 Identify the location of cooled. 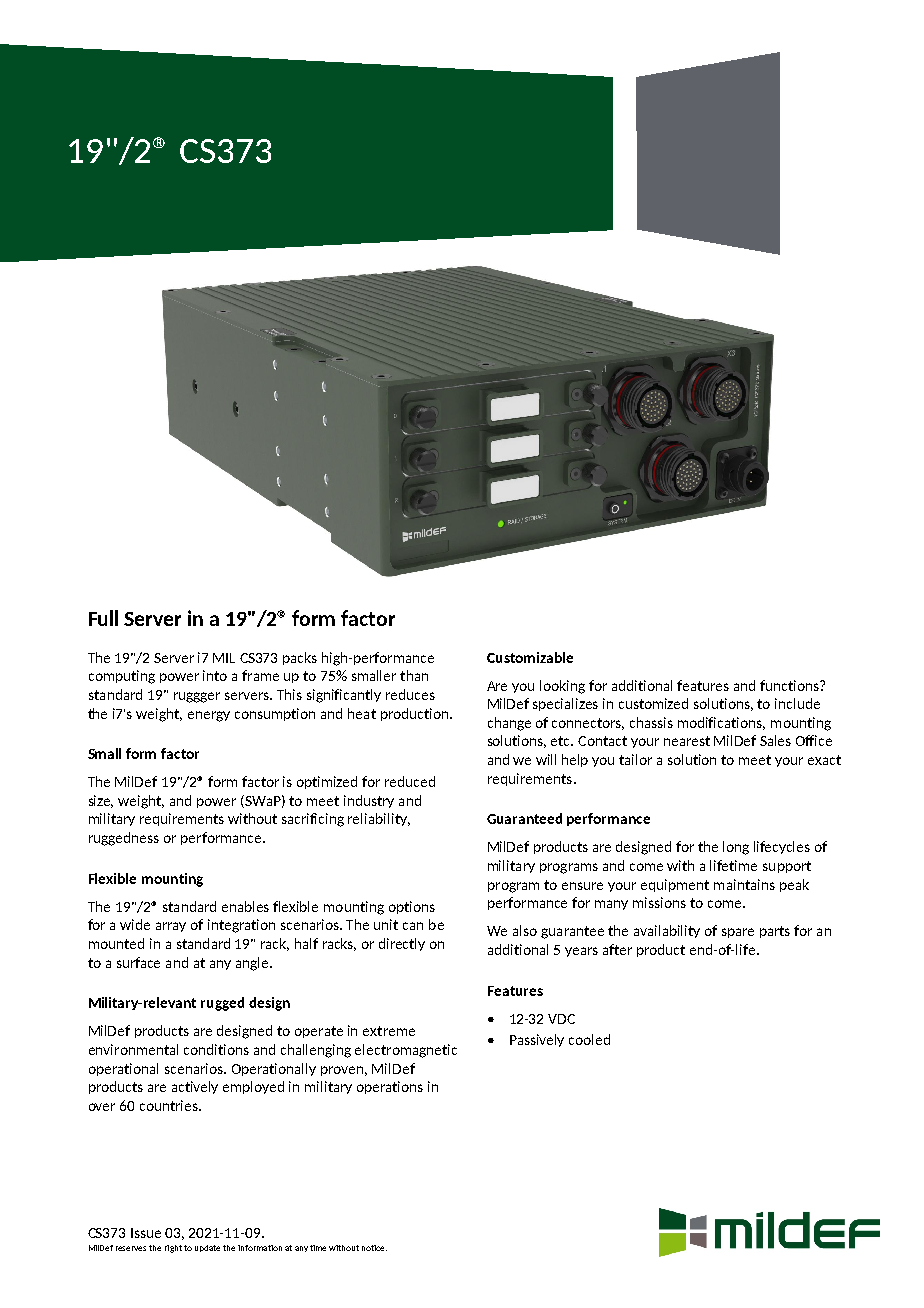
(589, 1039).
